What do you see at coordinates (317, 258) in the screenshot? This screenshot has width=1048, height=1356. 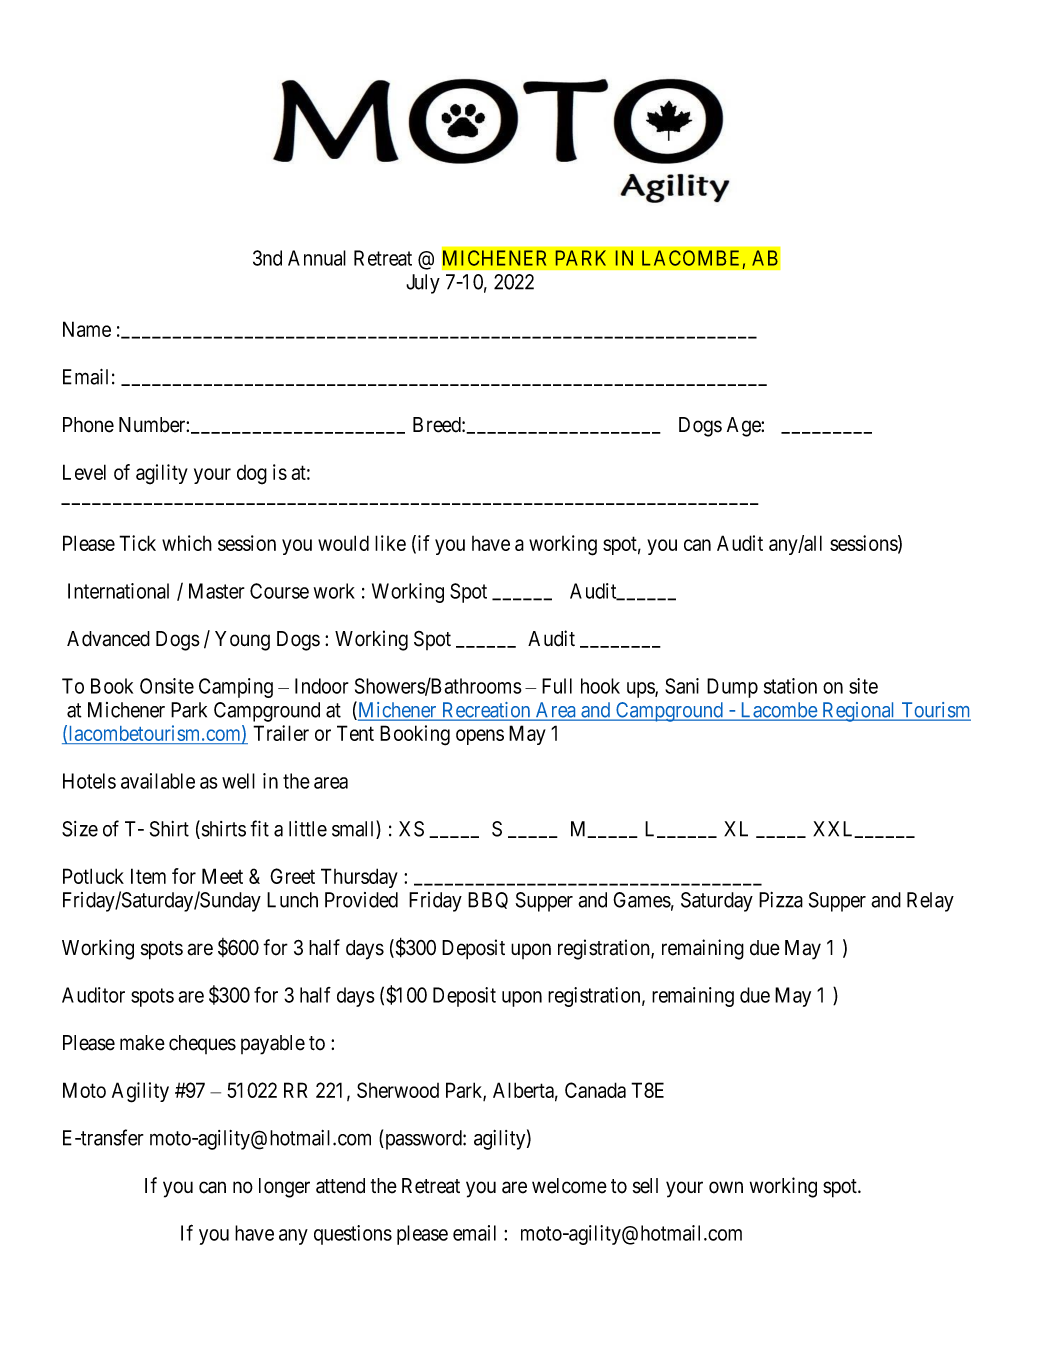 I see `Annual` at bounding box center [317, 258].
